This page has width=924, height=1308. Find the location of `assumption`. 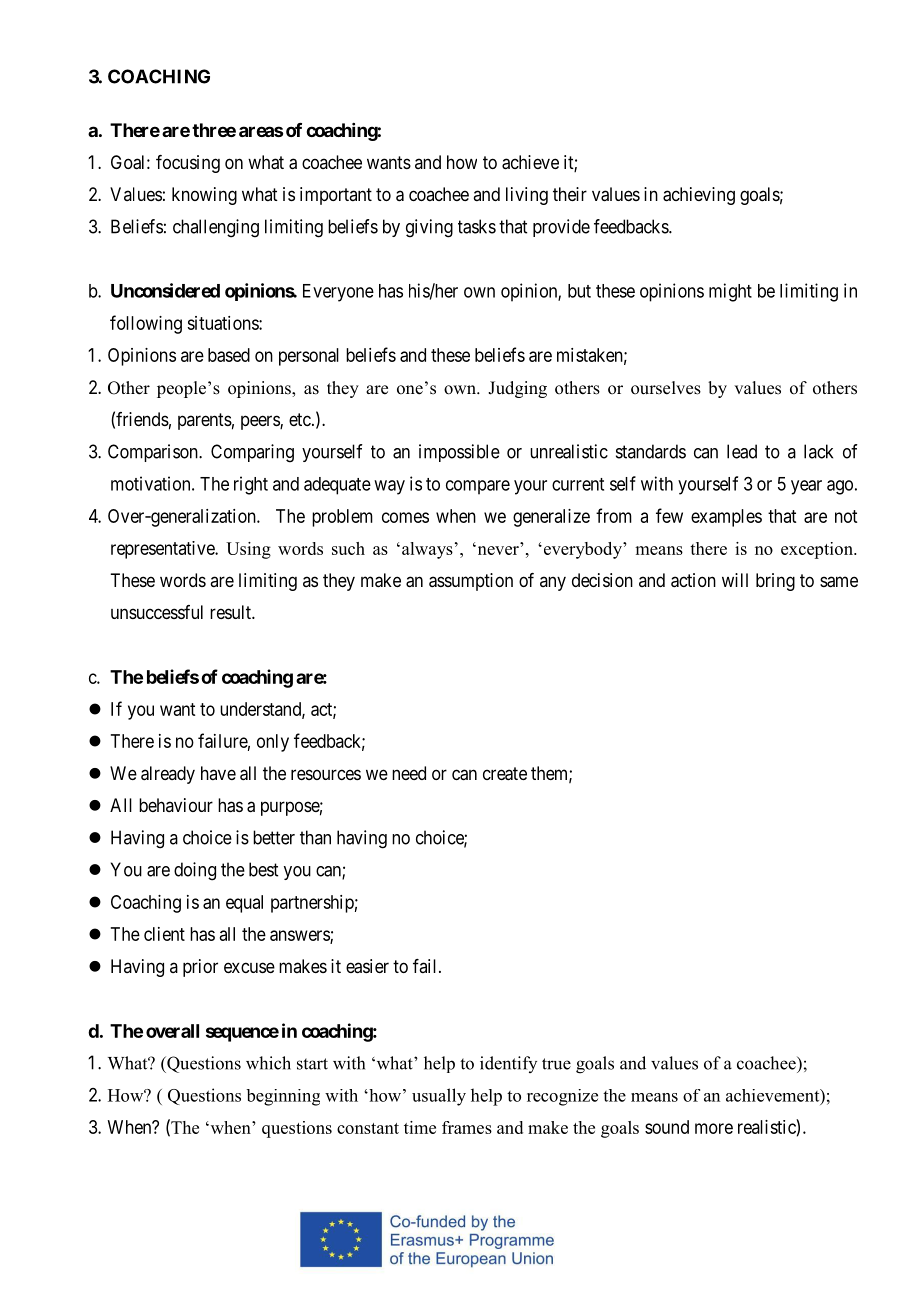

assumption is located at coordinates (471, 582).
